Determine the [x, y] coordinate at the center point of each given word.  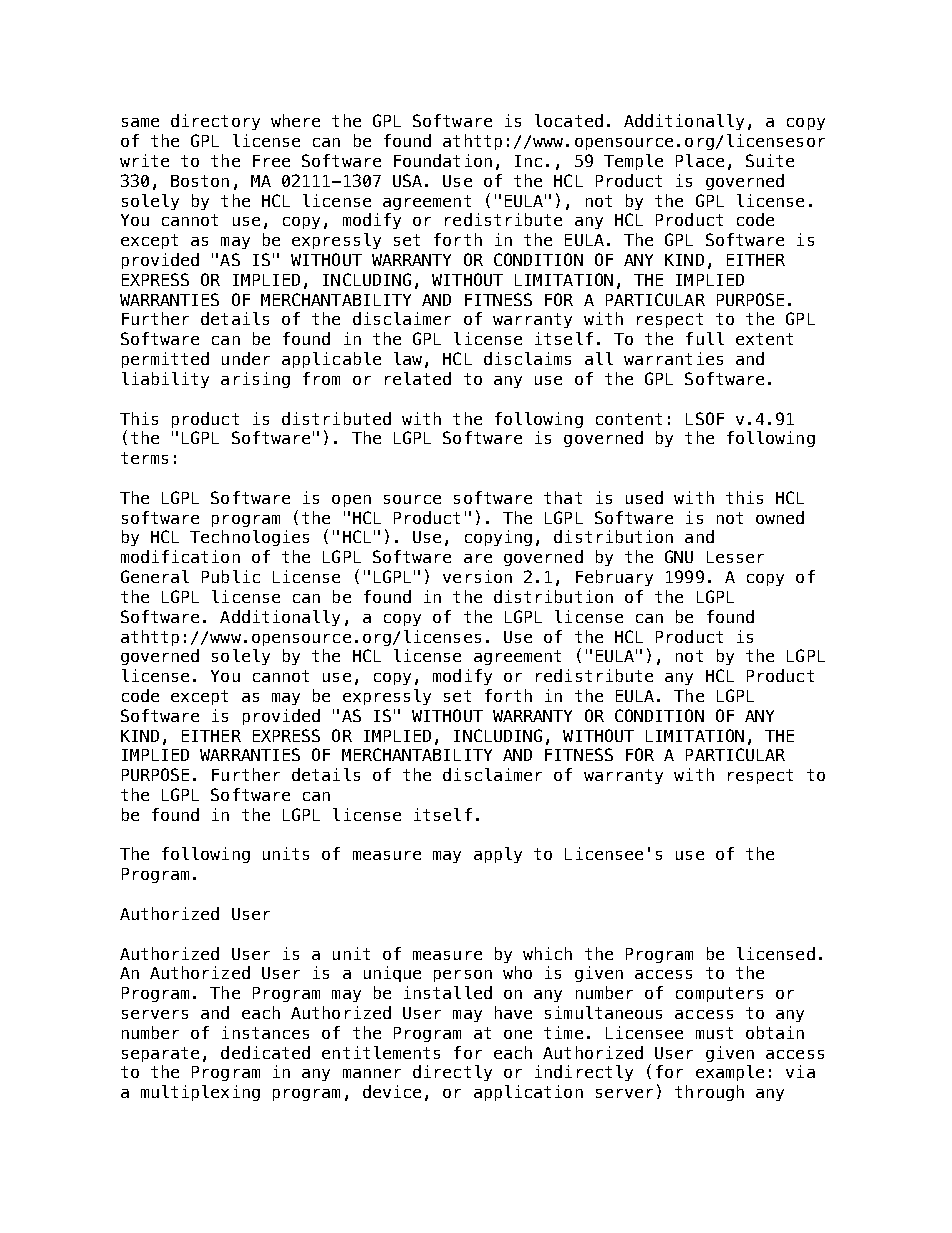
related [418, 378]
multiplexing [200, 1093]
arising [255, 380]
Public [231, 576]
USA [407, 180]
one [518, 1034]
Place [700, 160]
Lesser [735, 557]
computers [719, 994]
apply [498, 855]
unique [392, 974]
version [477, 576]
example [730, 1073]
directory [215, 122]
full [705, 338]
